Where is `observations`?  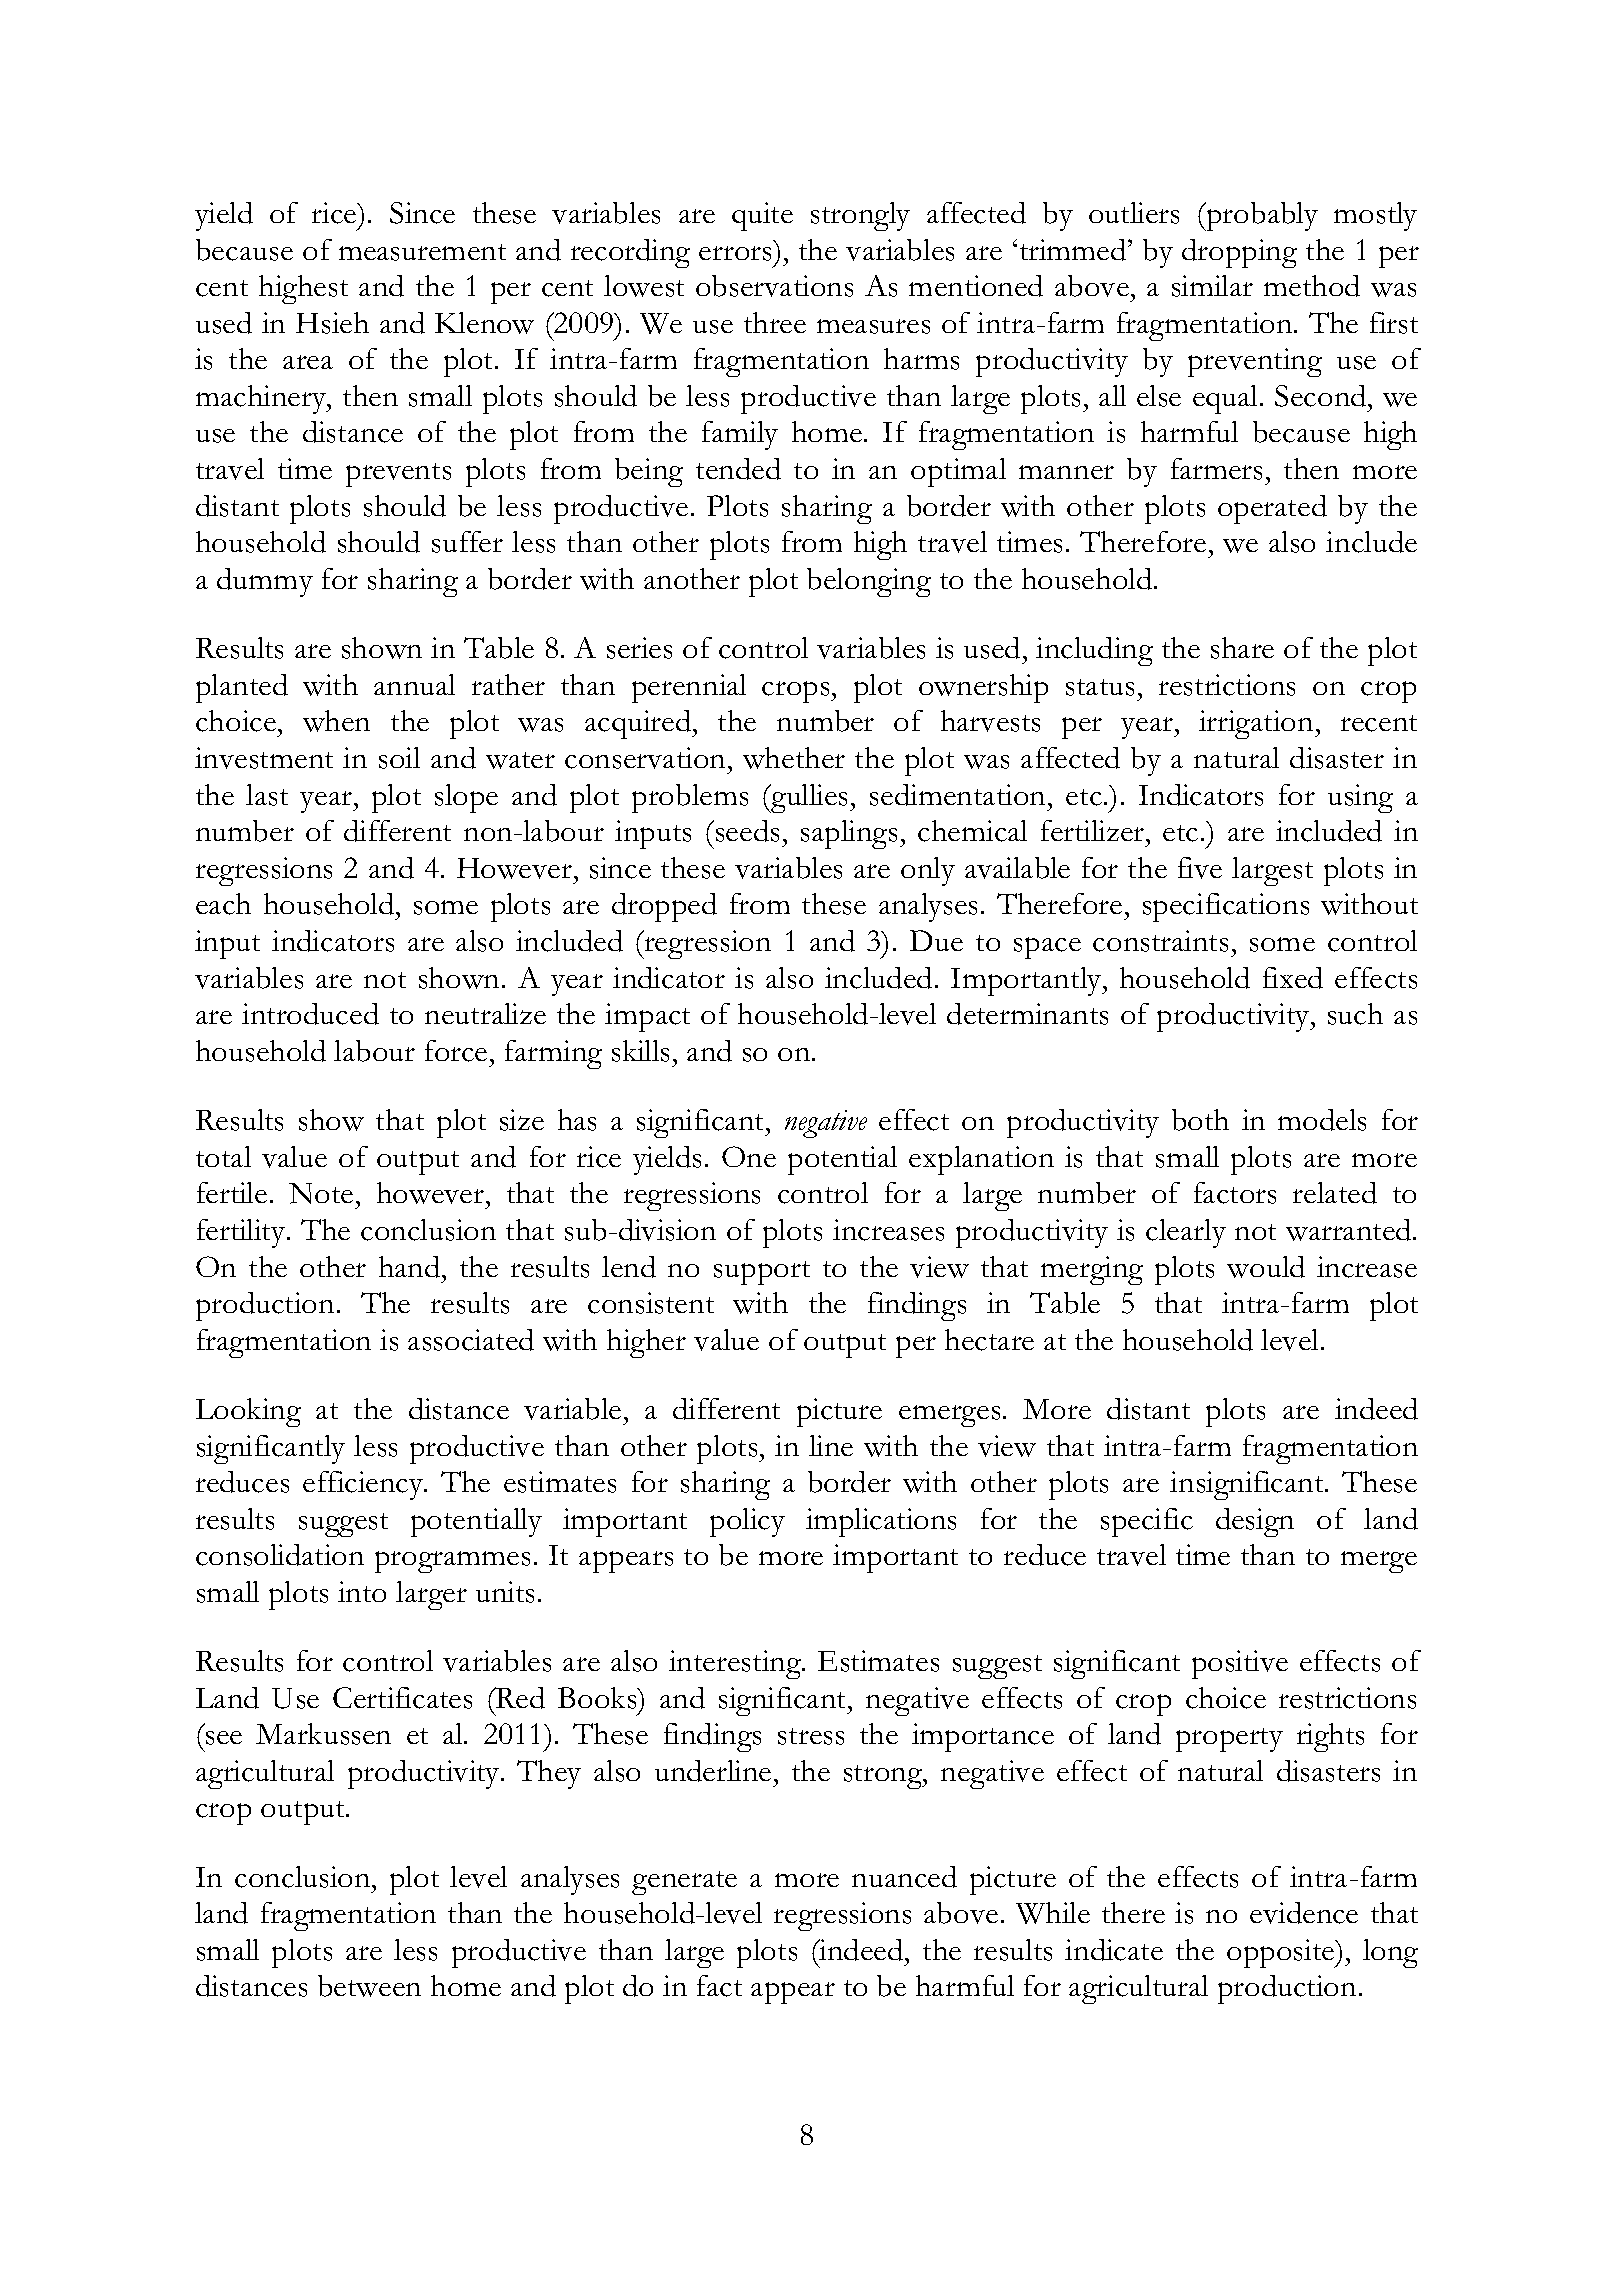 observations is located at coordinates (774, 286).
